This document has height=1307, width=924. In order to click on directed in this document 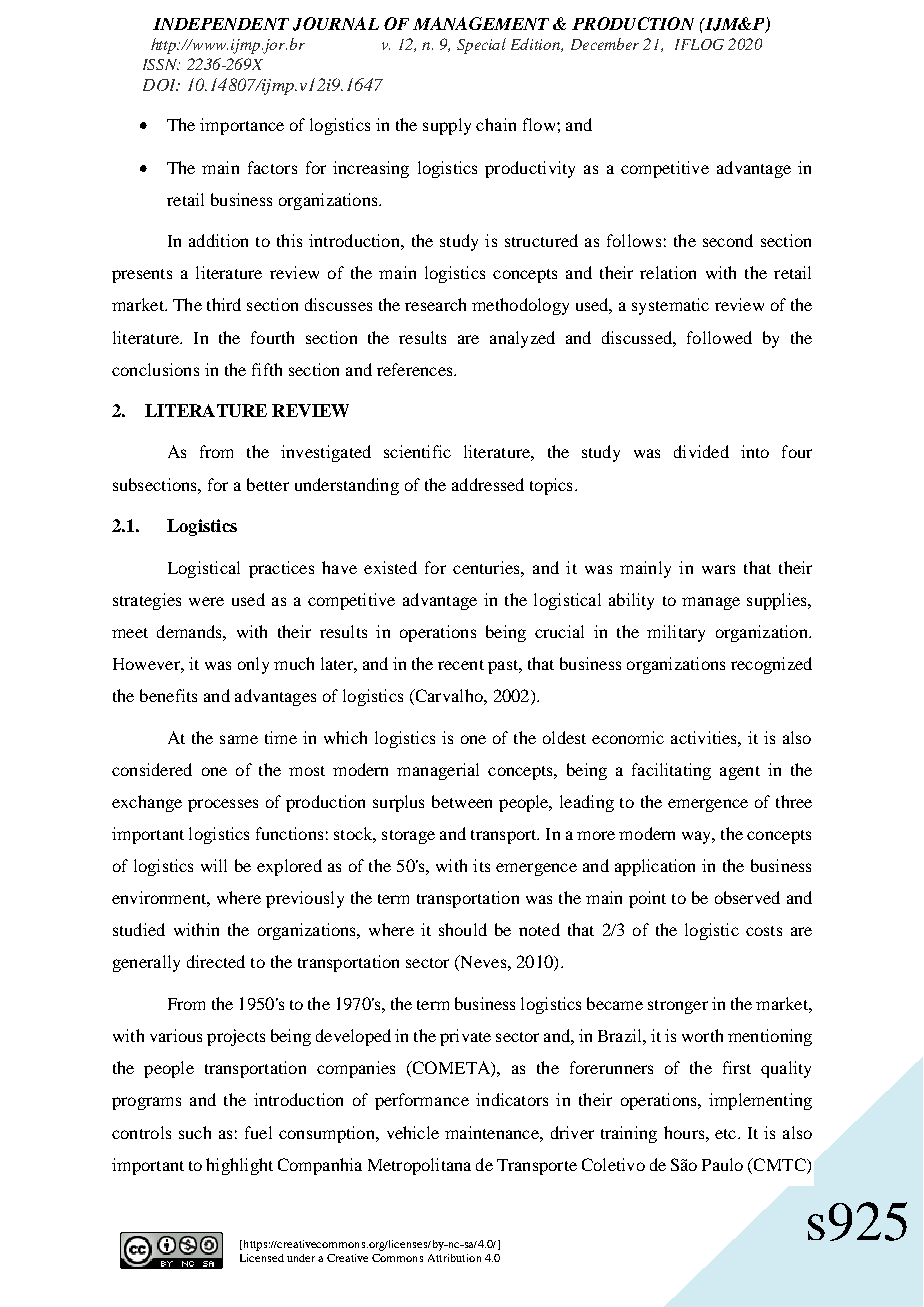, I will do `click(216, 961)`.
